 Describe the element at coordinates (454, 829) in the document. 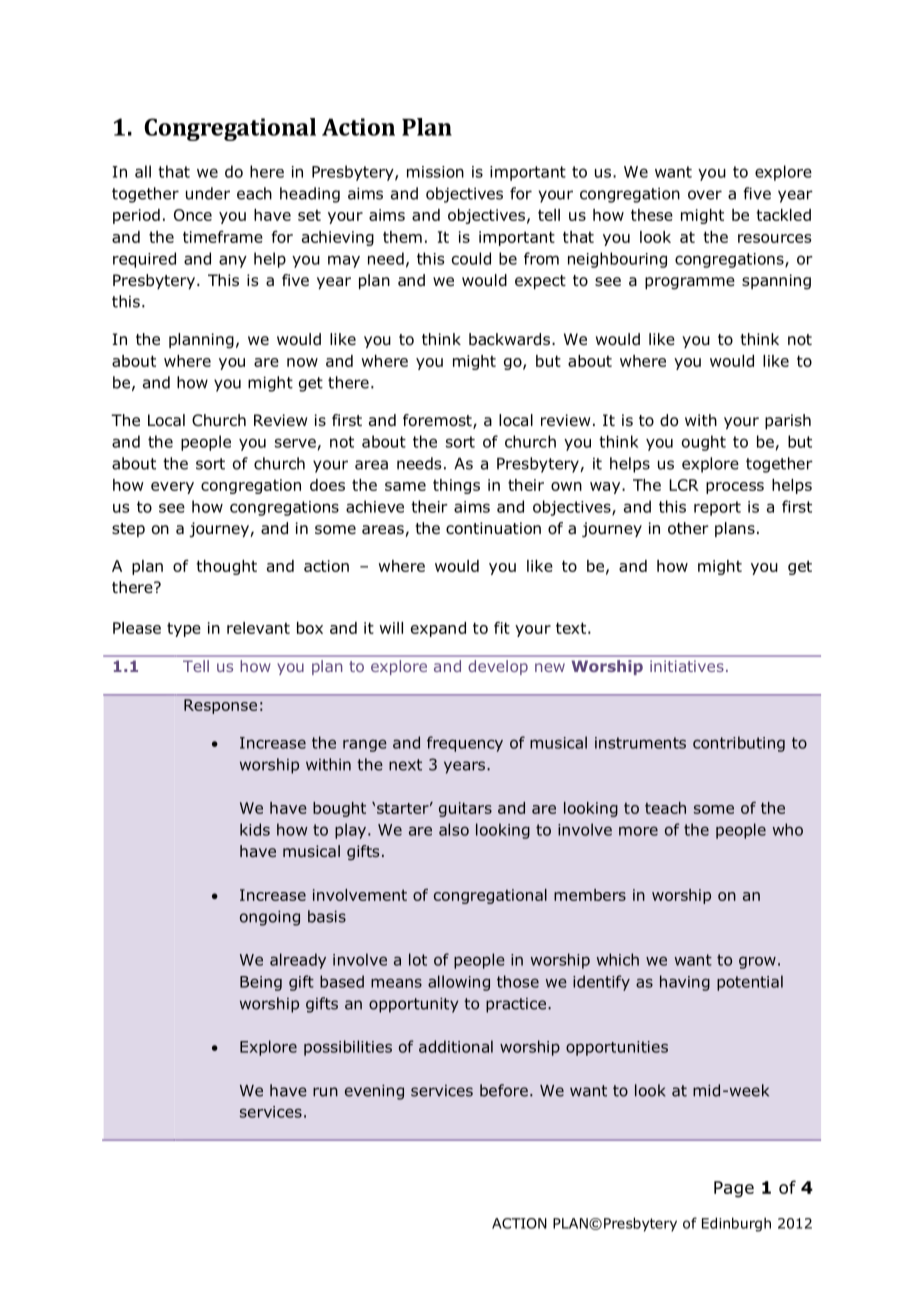

I see `also` at that location.
